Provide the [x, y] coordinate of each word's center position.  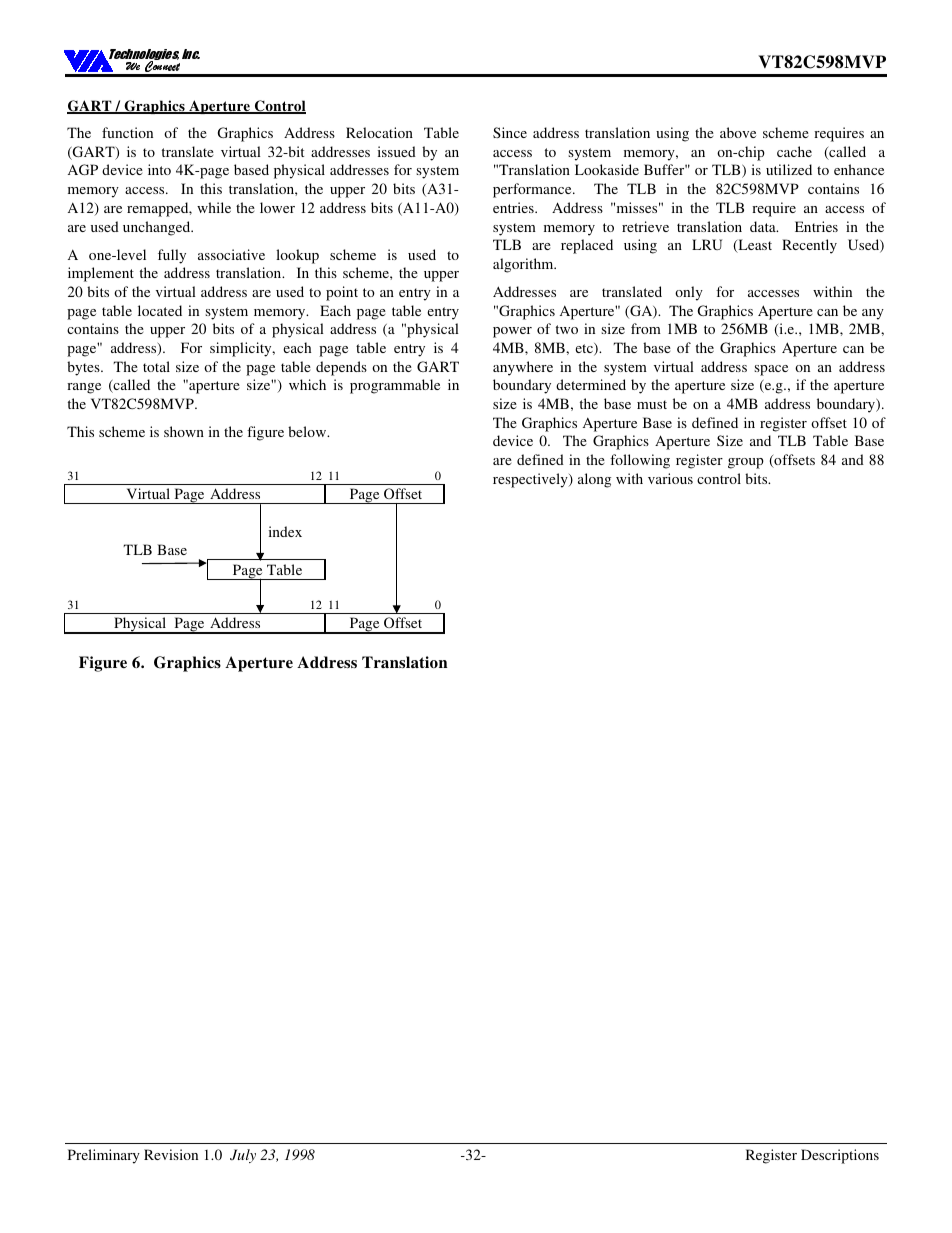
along [594, 480]
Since [510, 132]
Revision [171, 1154]
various [670, 478]
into [159, 169]
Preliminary [104, 1156]
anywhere [523, 368]
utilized [789, 169]
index [285, 531]
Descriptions [840, 1156]
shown [184, 431]
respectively [531, 480]
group [746, 463]
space [771, 370]
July [243, 1156]
